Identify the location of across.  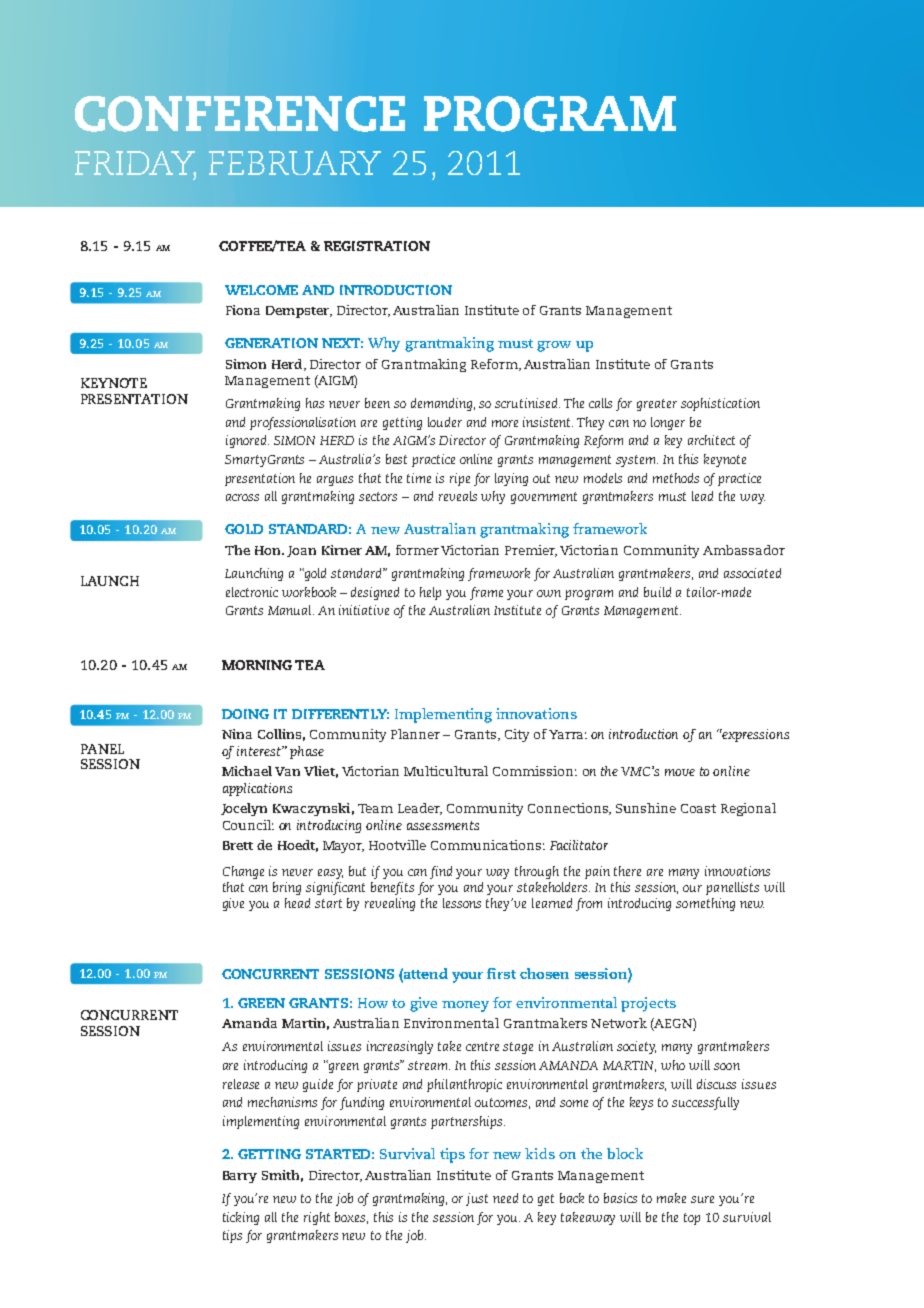
(242, 497).
